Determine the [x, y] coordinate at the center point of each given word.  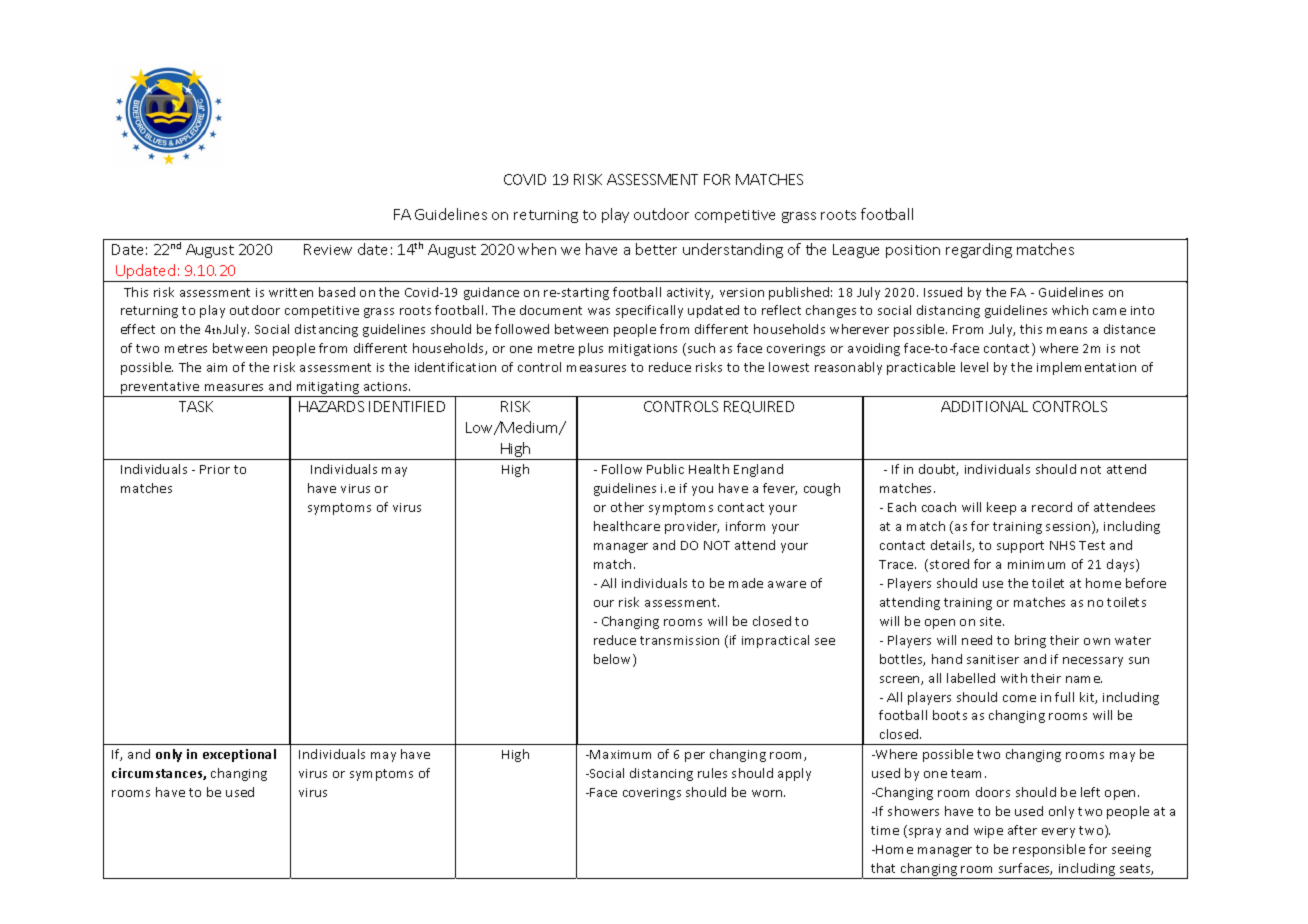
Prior [215, 469]
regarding [979, 250]
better [656, 249]
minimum [1036, 564]
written [291, 292]
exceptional [239, 755]
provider [692, 527]
